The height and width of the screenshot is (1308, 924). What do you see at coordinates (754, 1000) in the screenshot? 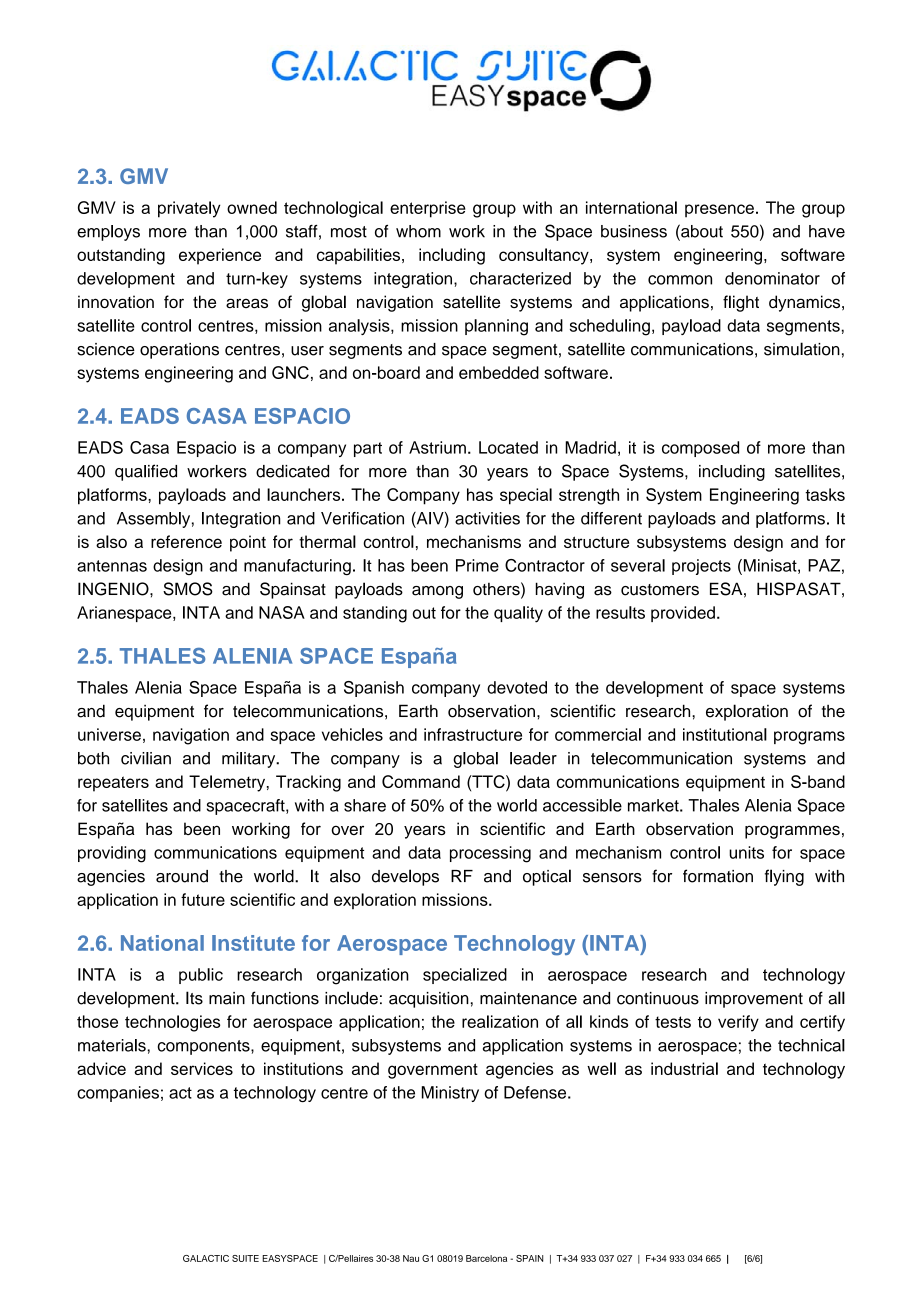
I see `improvement` at bounding box center [754, 1000].
